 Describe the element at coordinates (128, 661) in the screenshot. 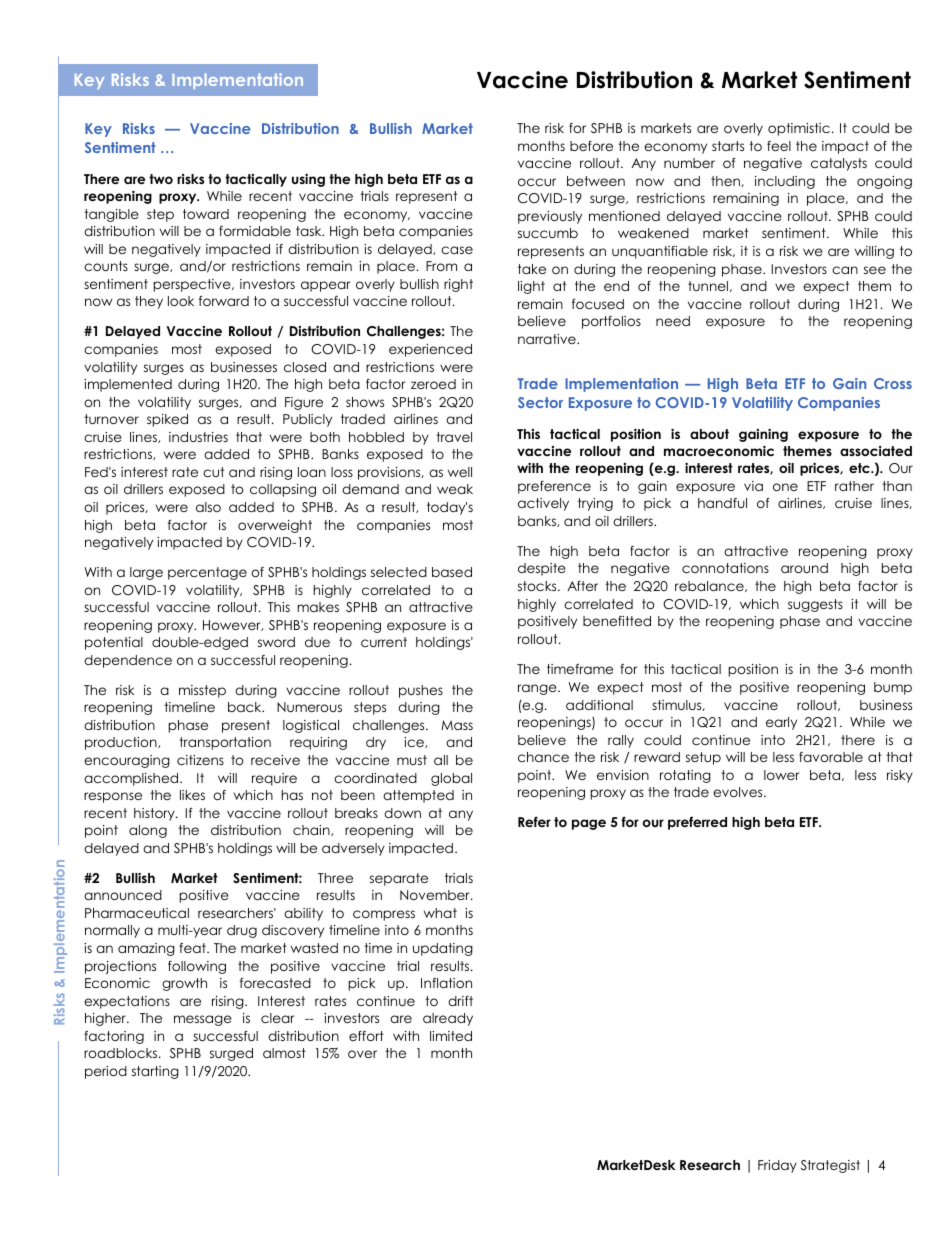

I see `dependence` at that location.
